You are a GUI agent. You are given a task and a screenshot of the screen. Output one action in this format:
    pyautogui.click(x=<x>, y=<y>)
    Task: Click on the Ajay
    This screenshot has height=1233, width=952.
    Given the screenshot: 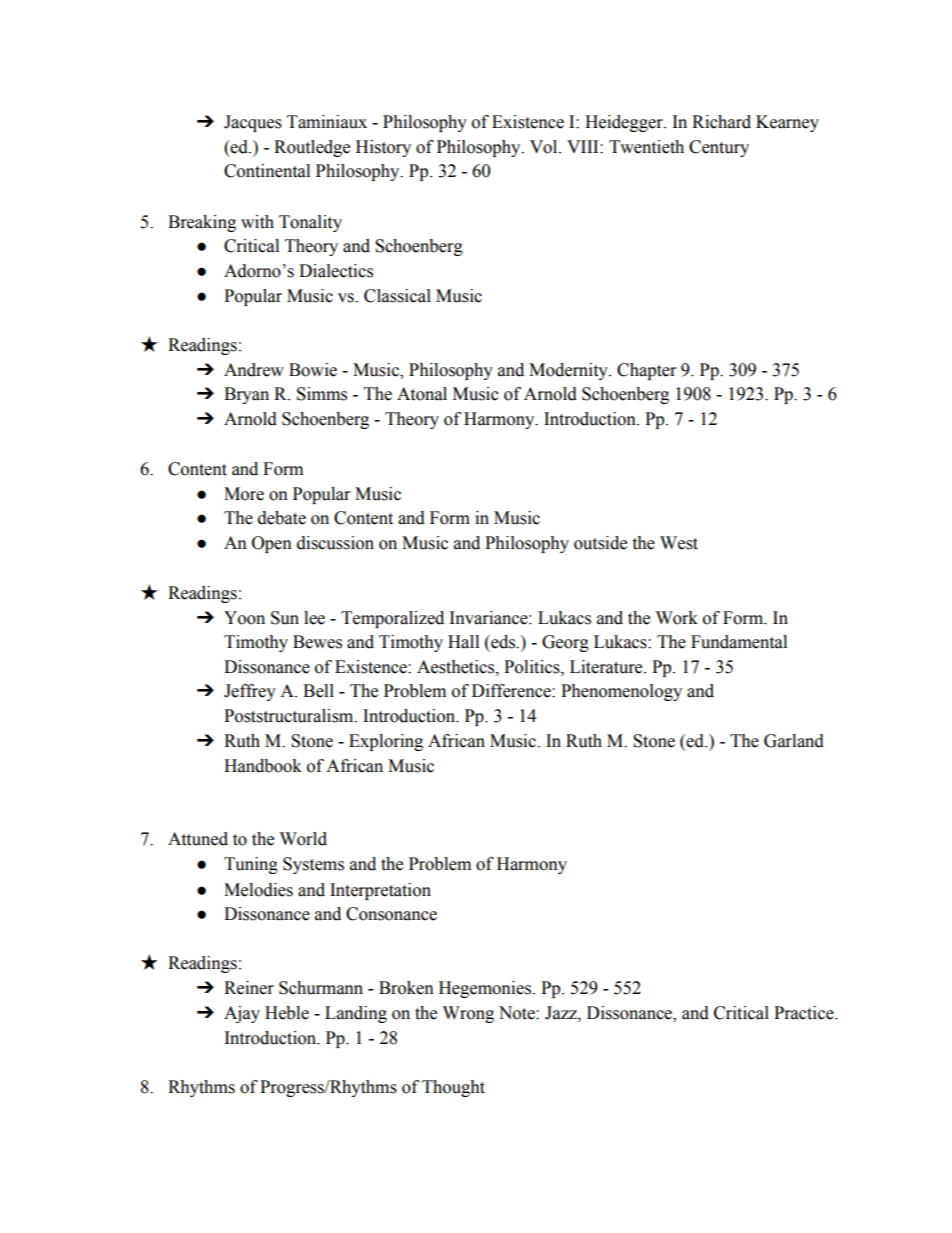 What is the action you would take?
    pyautogui.click(x=242, y=1014)
